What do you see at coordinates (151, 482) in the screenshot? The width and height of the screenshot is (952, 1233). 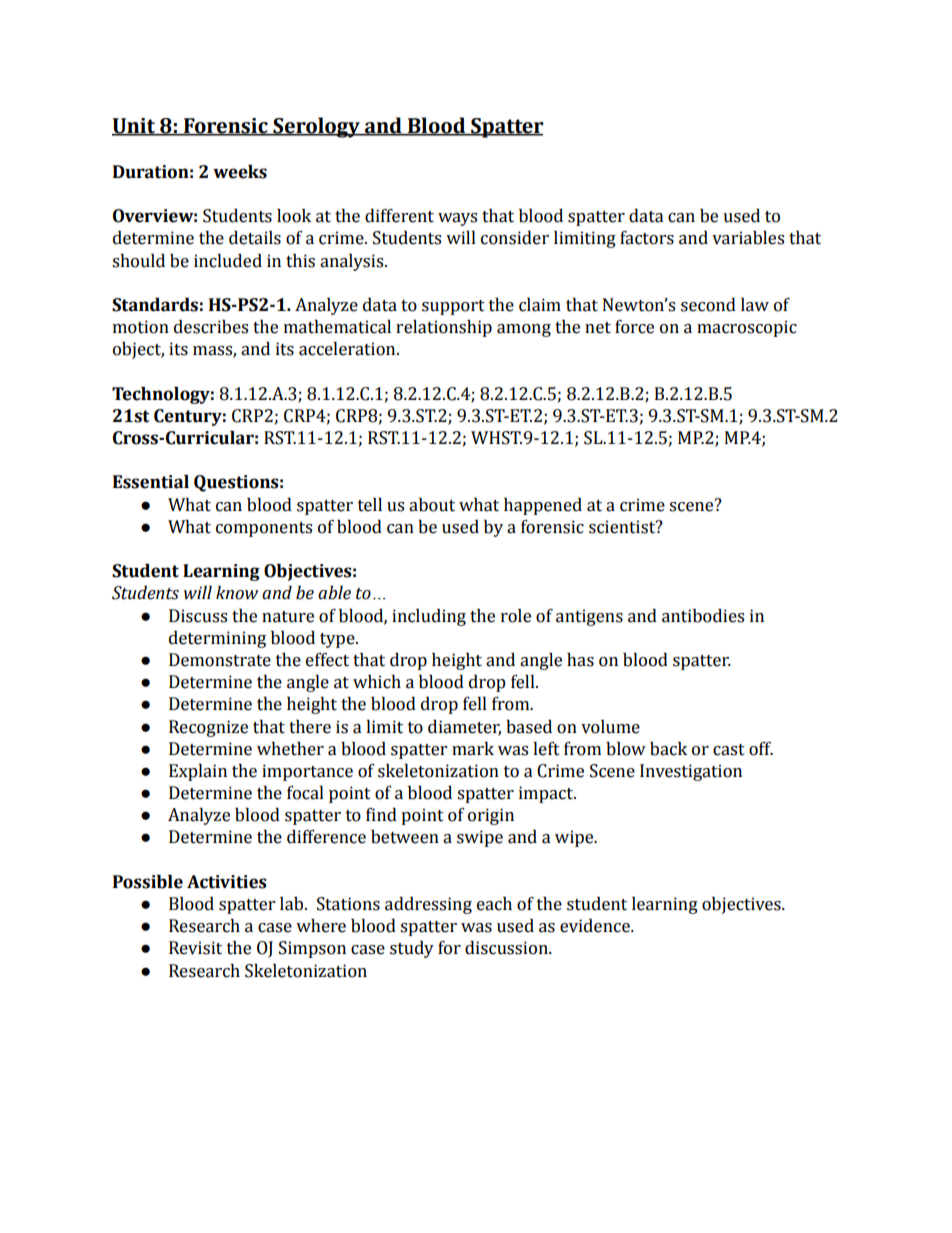 I see `Essential` at bounding box center [151, 482].
